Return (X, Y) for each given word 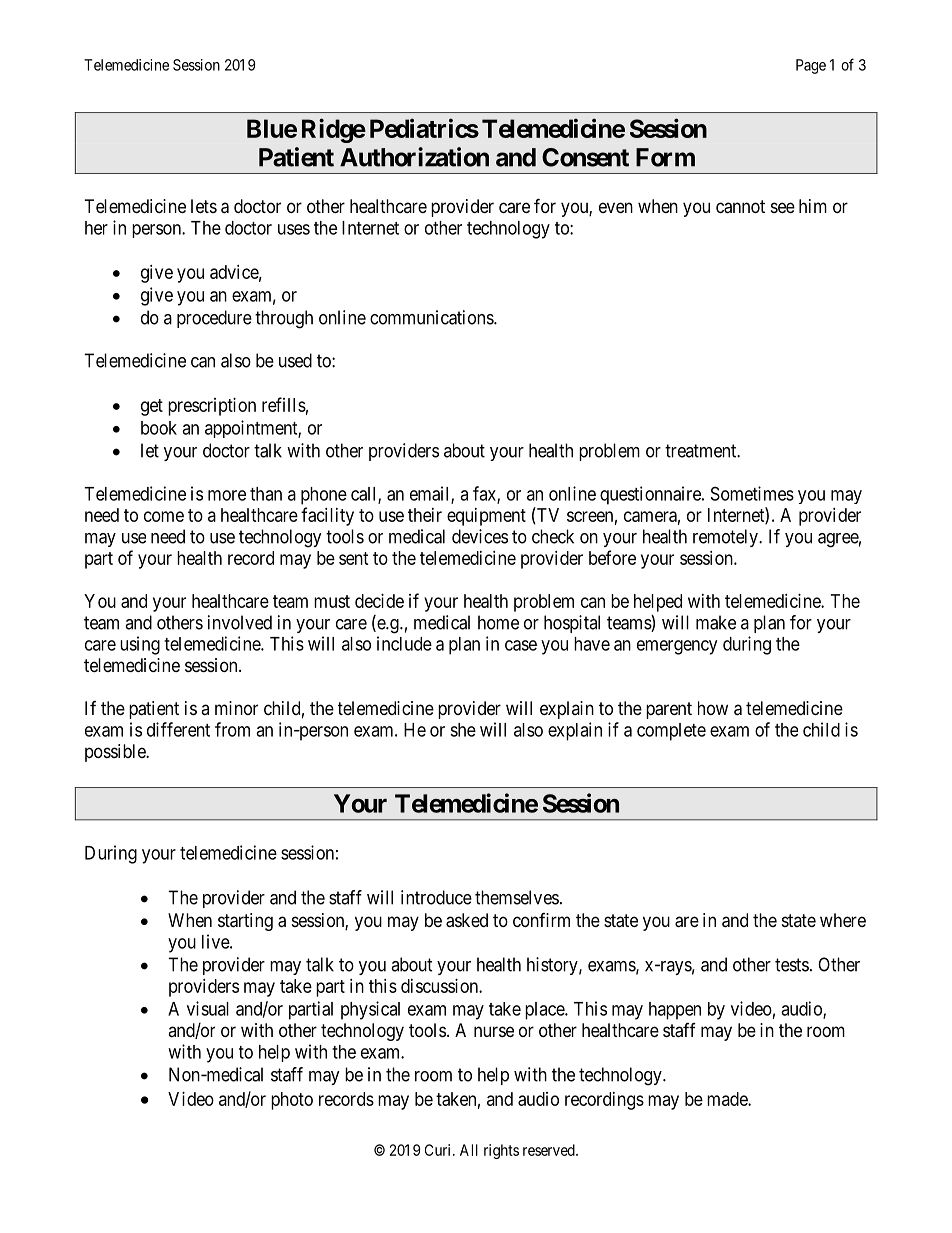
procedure (214, 319)
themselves (517, 897)
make (716, 622)
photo (292, 1101)
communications (432, 317)
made (728, 1099)
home (498, 622)
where (843, 920)
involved (240, 622)
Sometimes (752, 493)
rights (501, 1151)
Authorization (414, 157)
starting (245, 922)
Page (811, 66)
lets (204, 206)
